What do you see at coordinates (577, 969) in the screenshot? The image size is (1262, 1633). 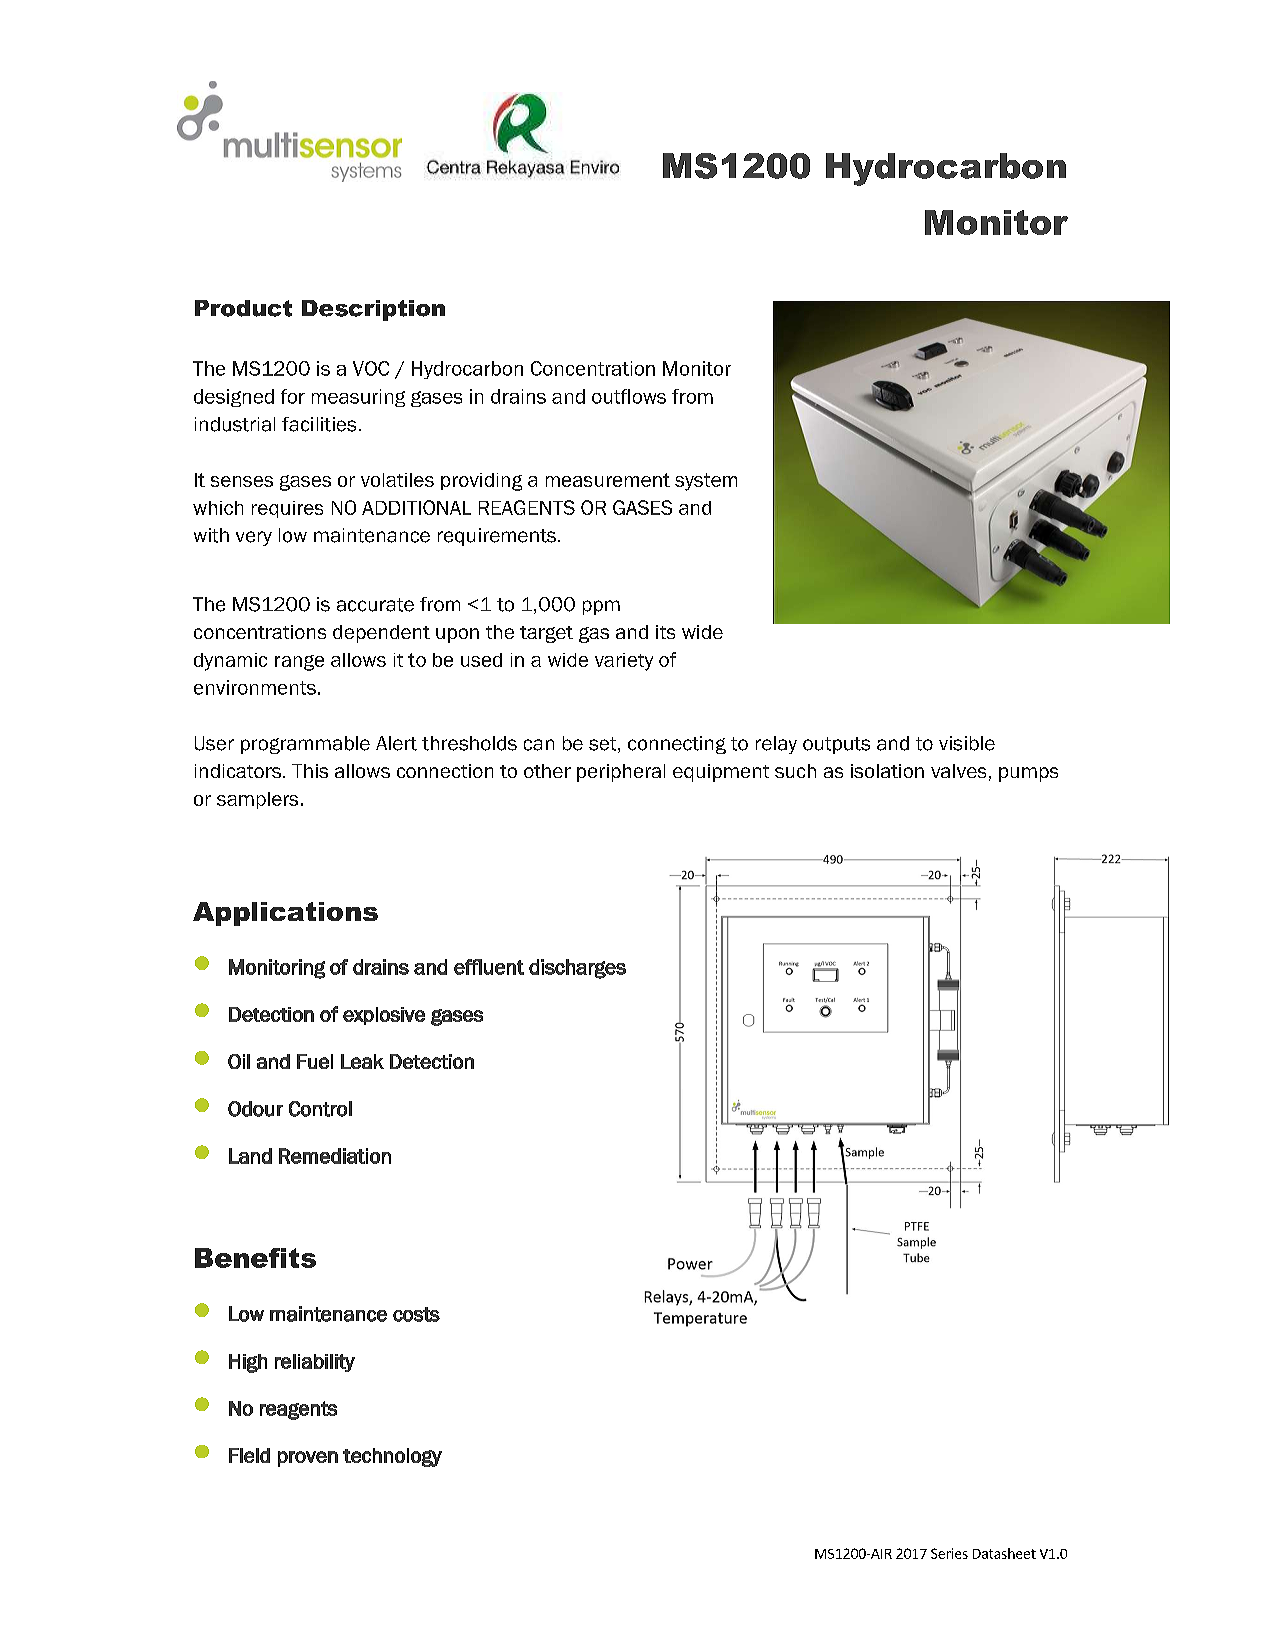 I see `discharges` at bounding box center [577, 969].
